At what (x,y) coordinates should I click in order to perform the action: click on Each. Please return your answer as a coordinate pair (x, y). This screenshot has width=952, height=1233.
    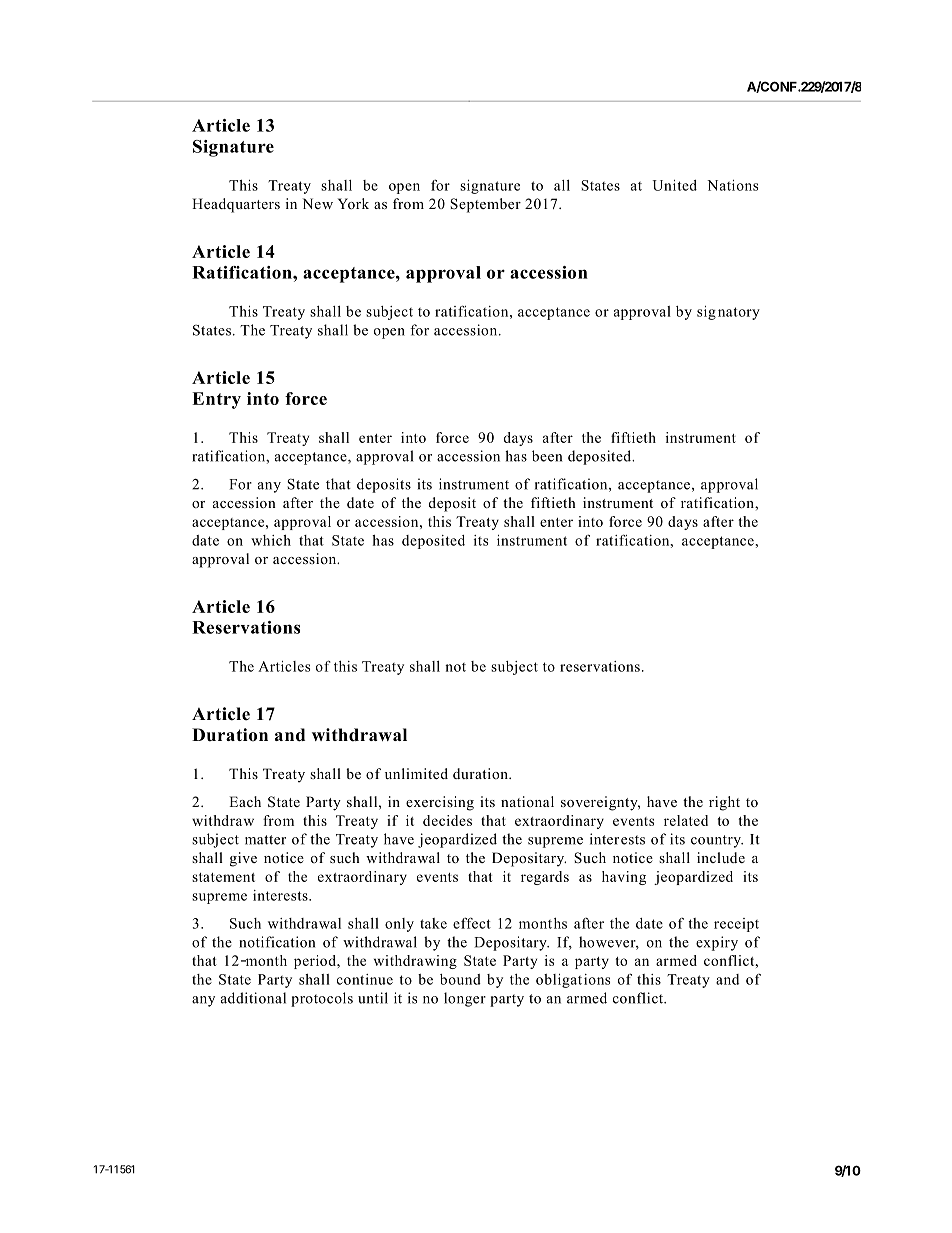
    Looking at the image, I should click on (245, 801).
